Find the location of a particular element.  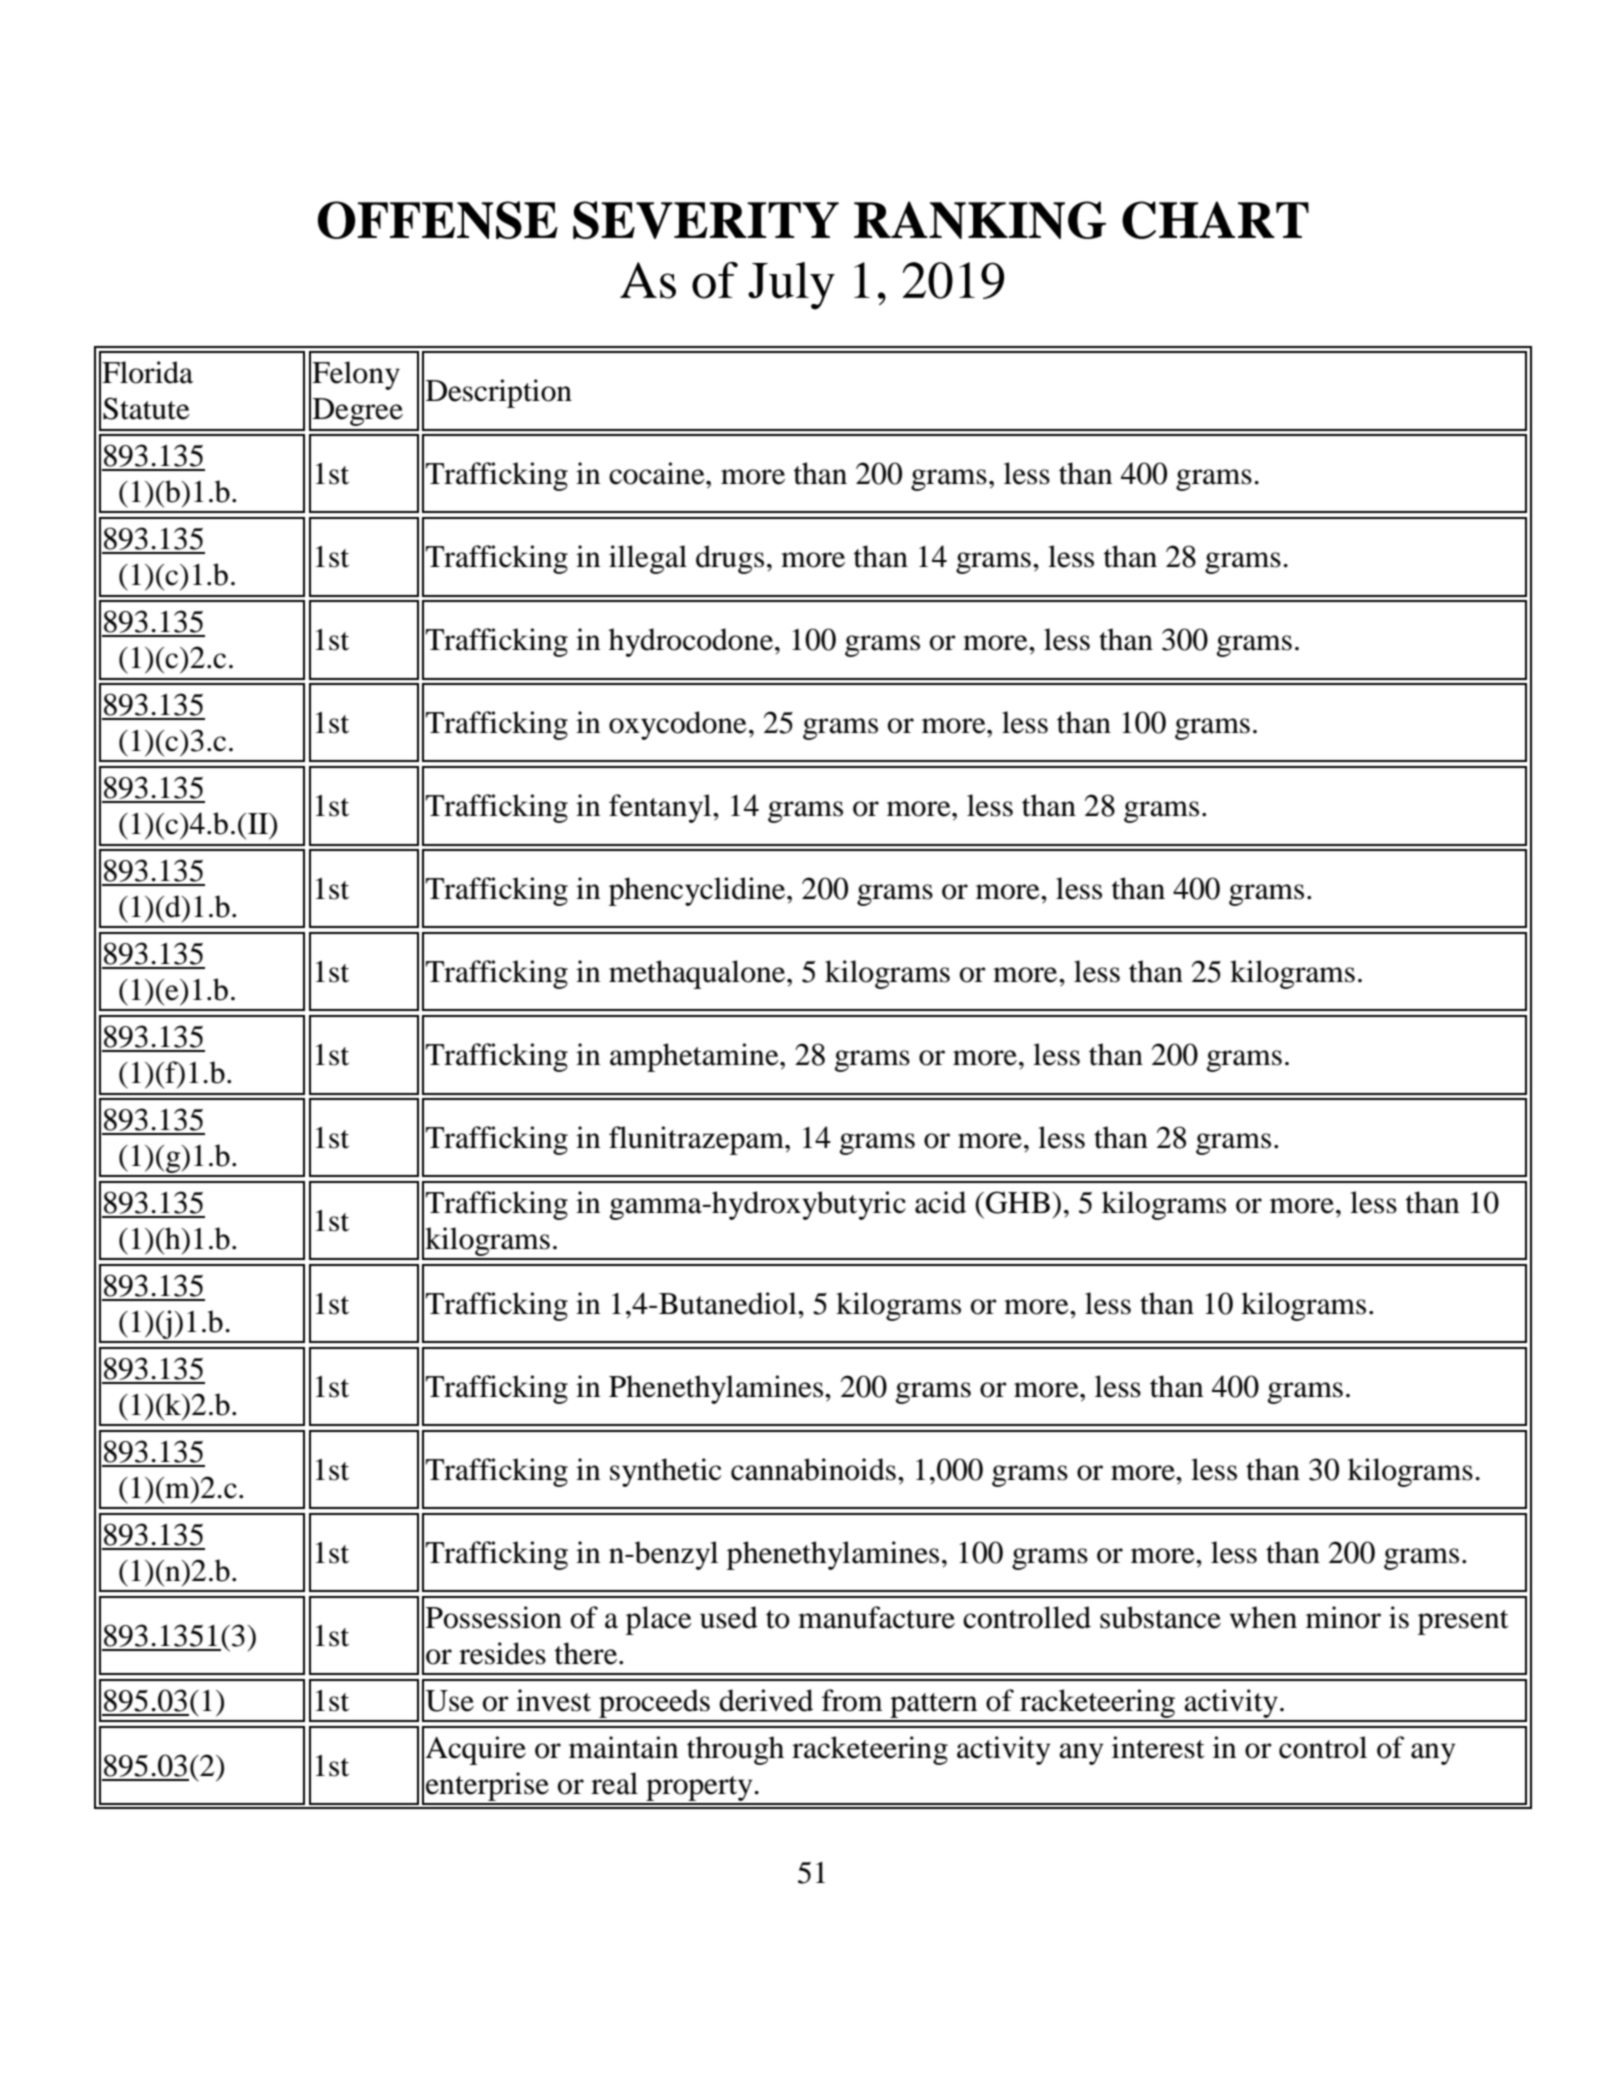

cannabinoids is located at coordinates (813, 1469).
